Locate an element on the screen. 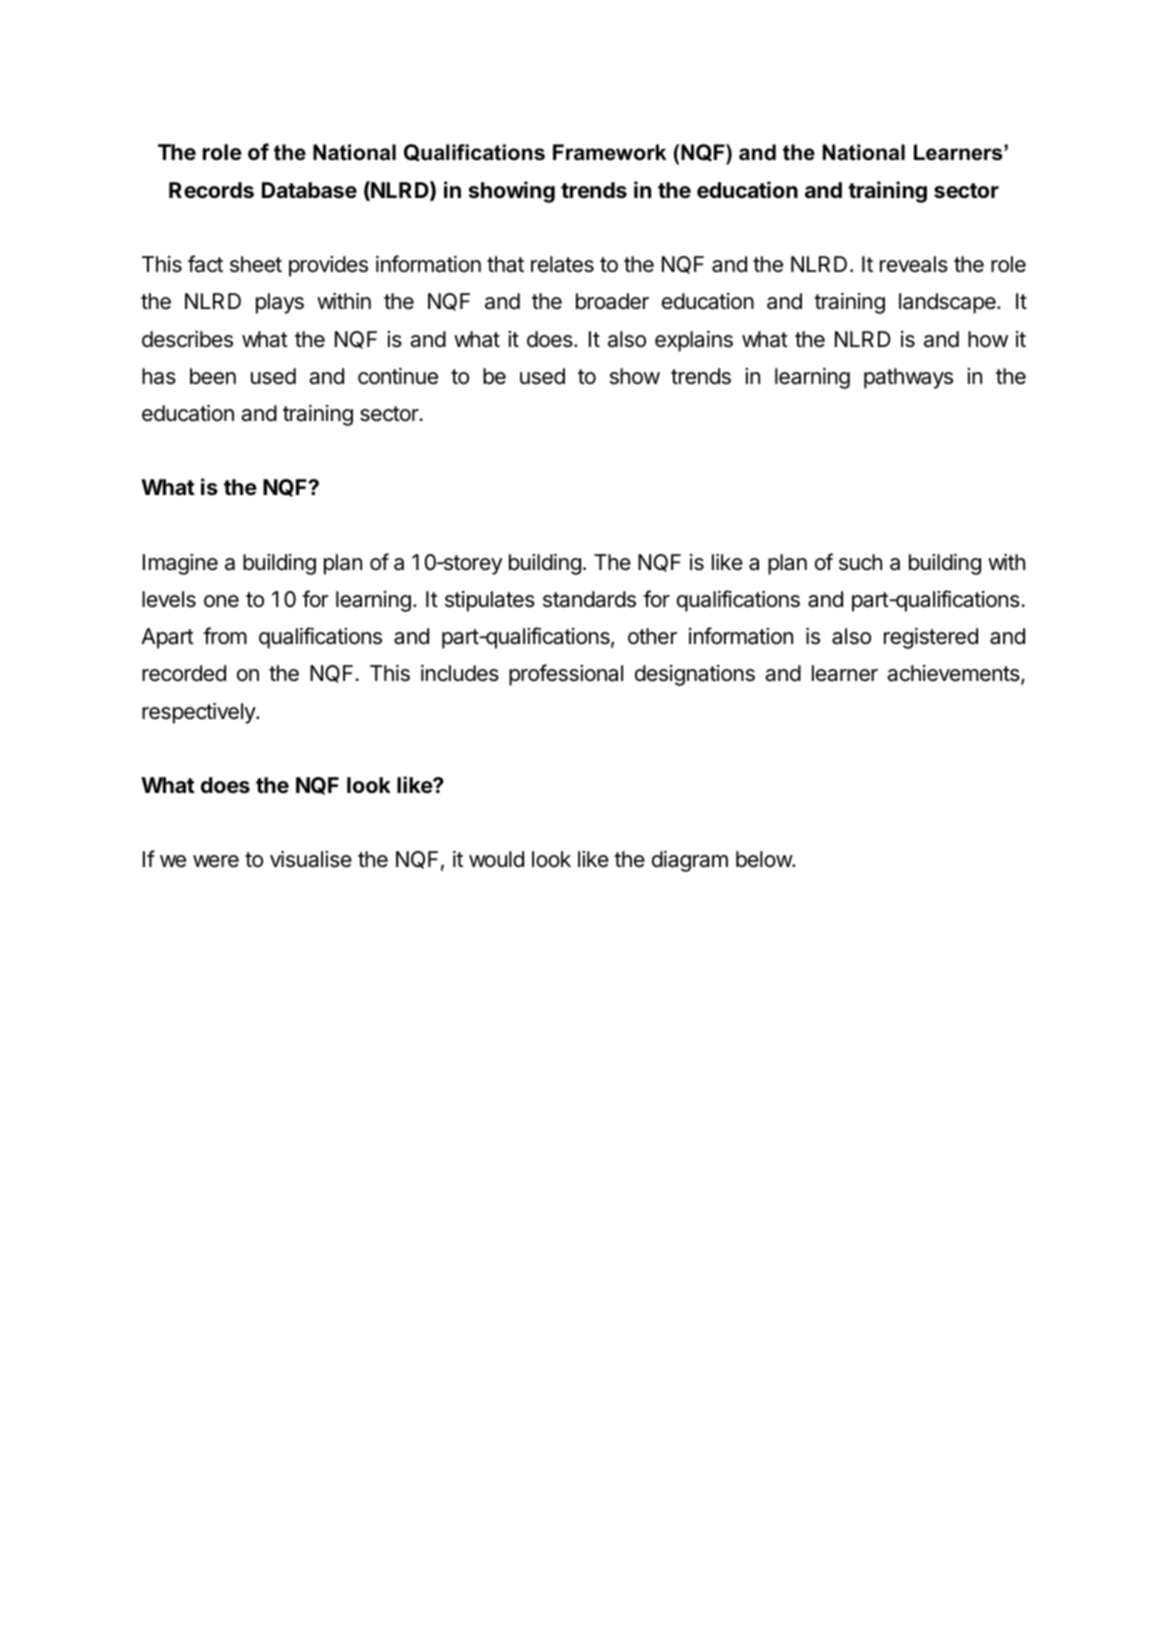 This screenshot has height=1650, width=1167. Records is located at coordinates (211, 190).
